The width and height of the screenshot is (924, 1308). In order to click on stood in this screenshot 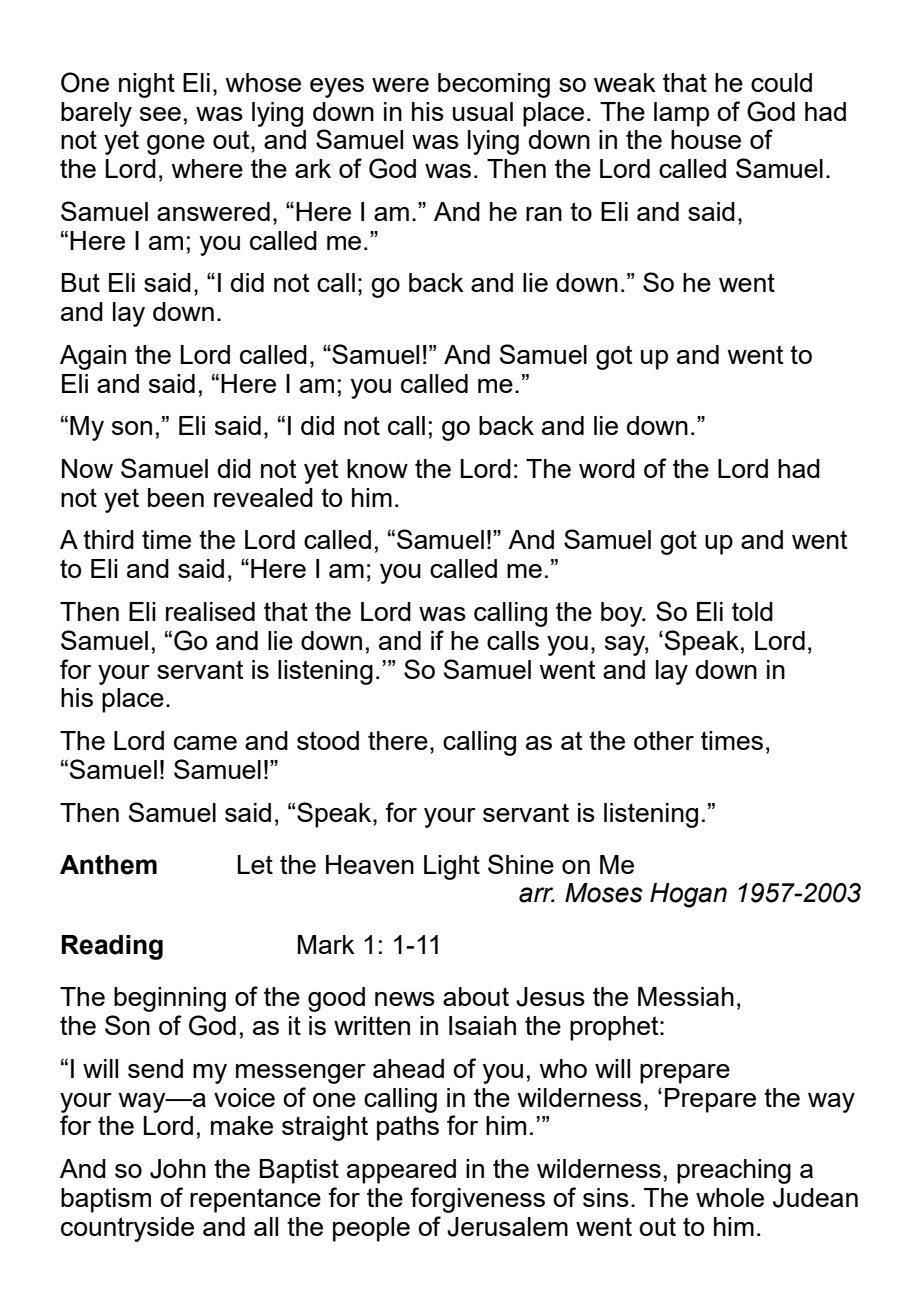, I will do `click(328, 740)`.
